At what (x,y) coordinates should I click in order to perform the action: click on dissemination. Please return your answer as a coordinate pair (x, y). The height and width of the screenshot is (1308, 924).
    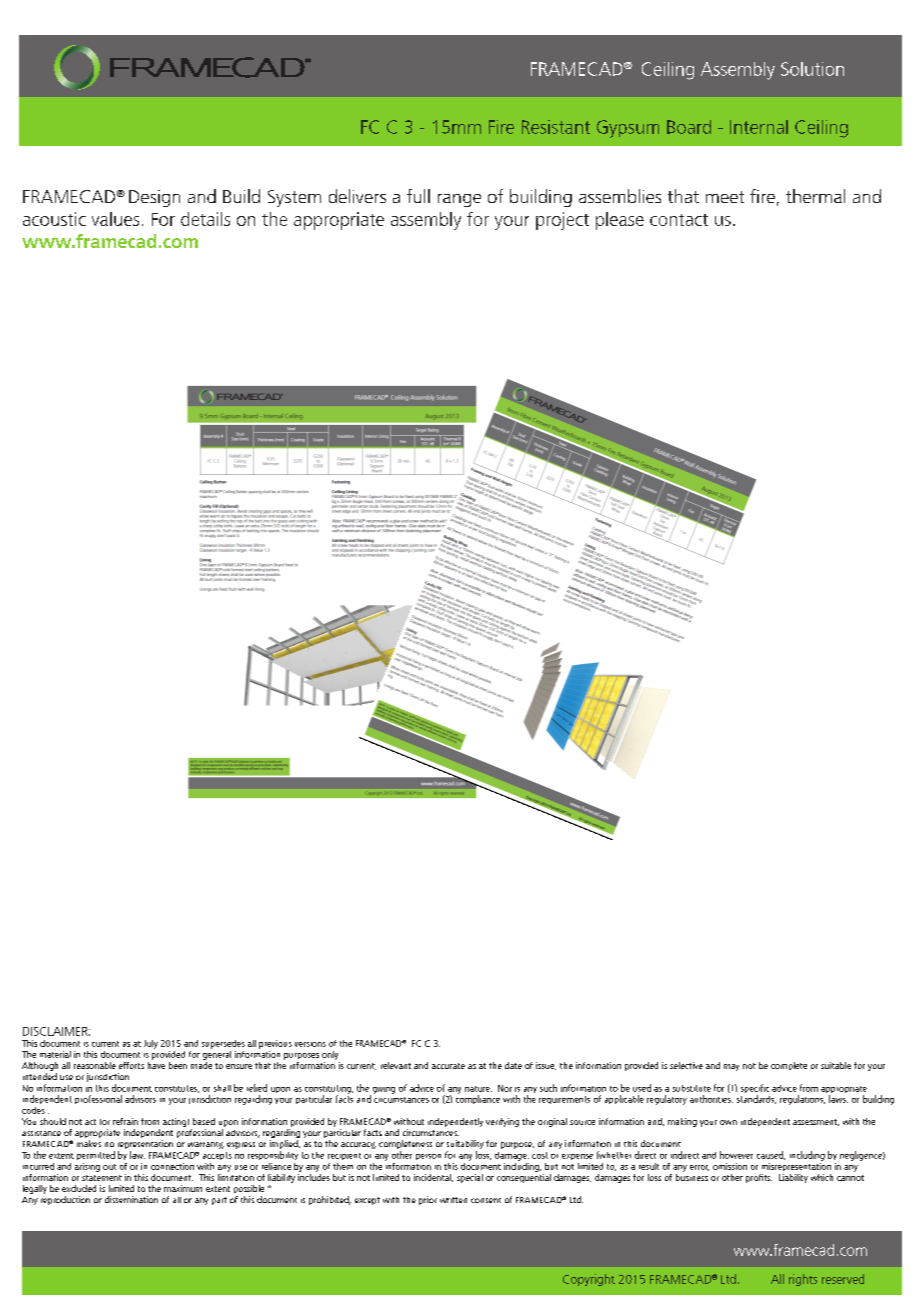
    Looking at the image, I should click on (131, 1199).
